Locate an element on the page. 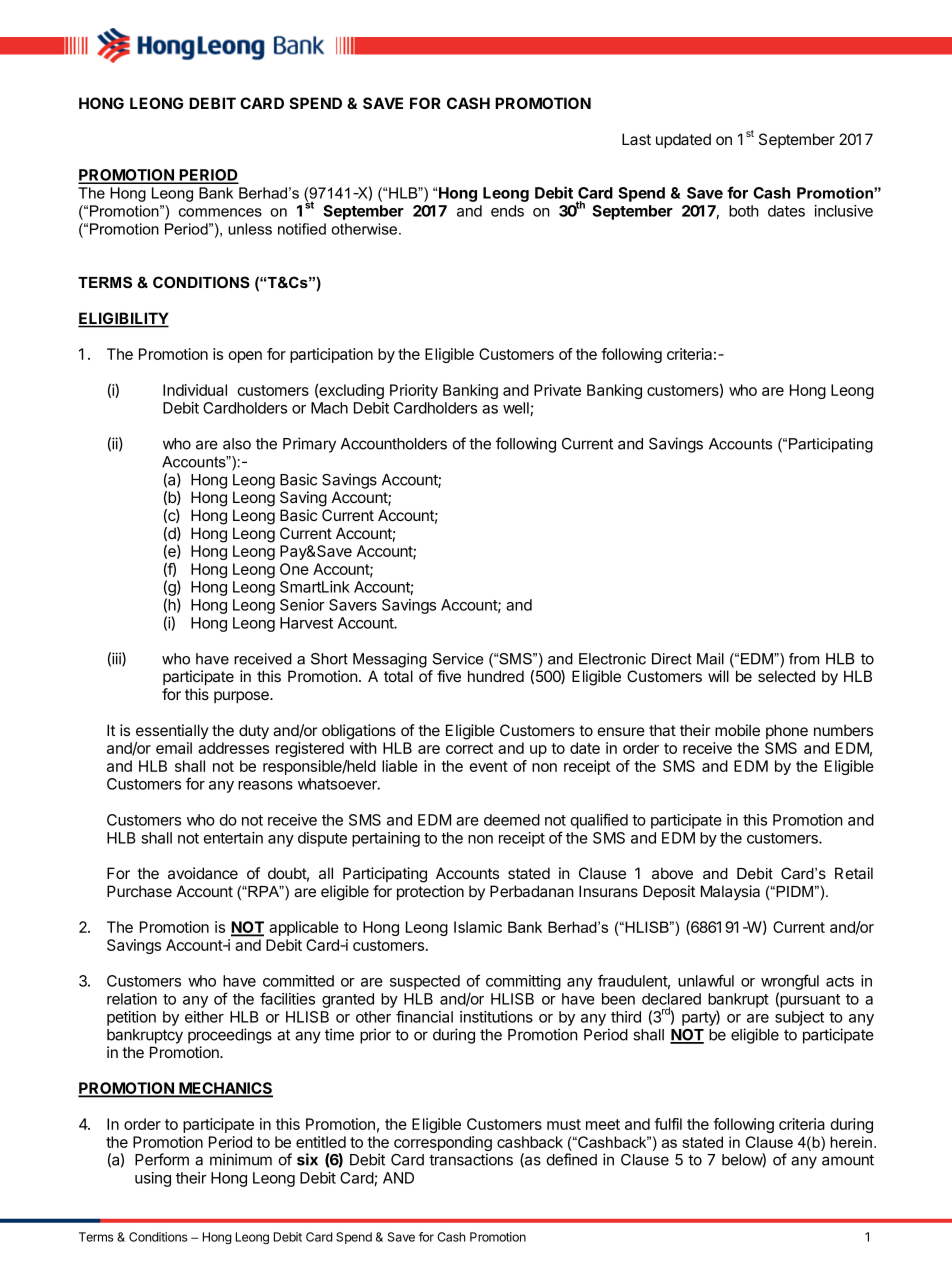 This image has height=1272, width=952. hundred is located at coordinates (496, 676).
